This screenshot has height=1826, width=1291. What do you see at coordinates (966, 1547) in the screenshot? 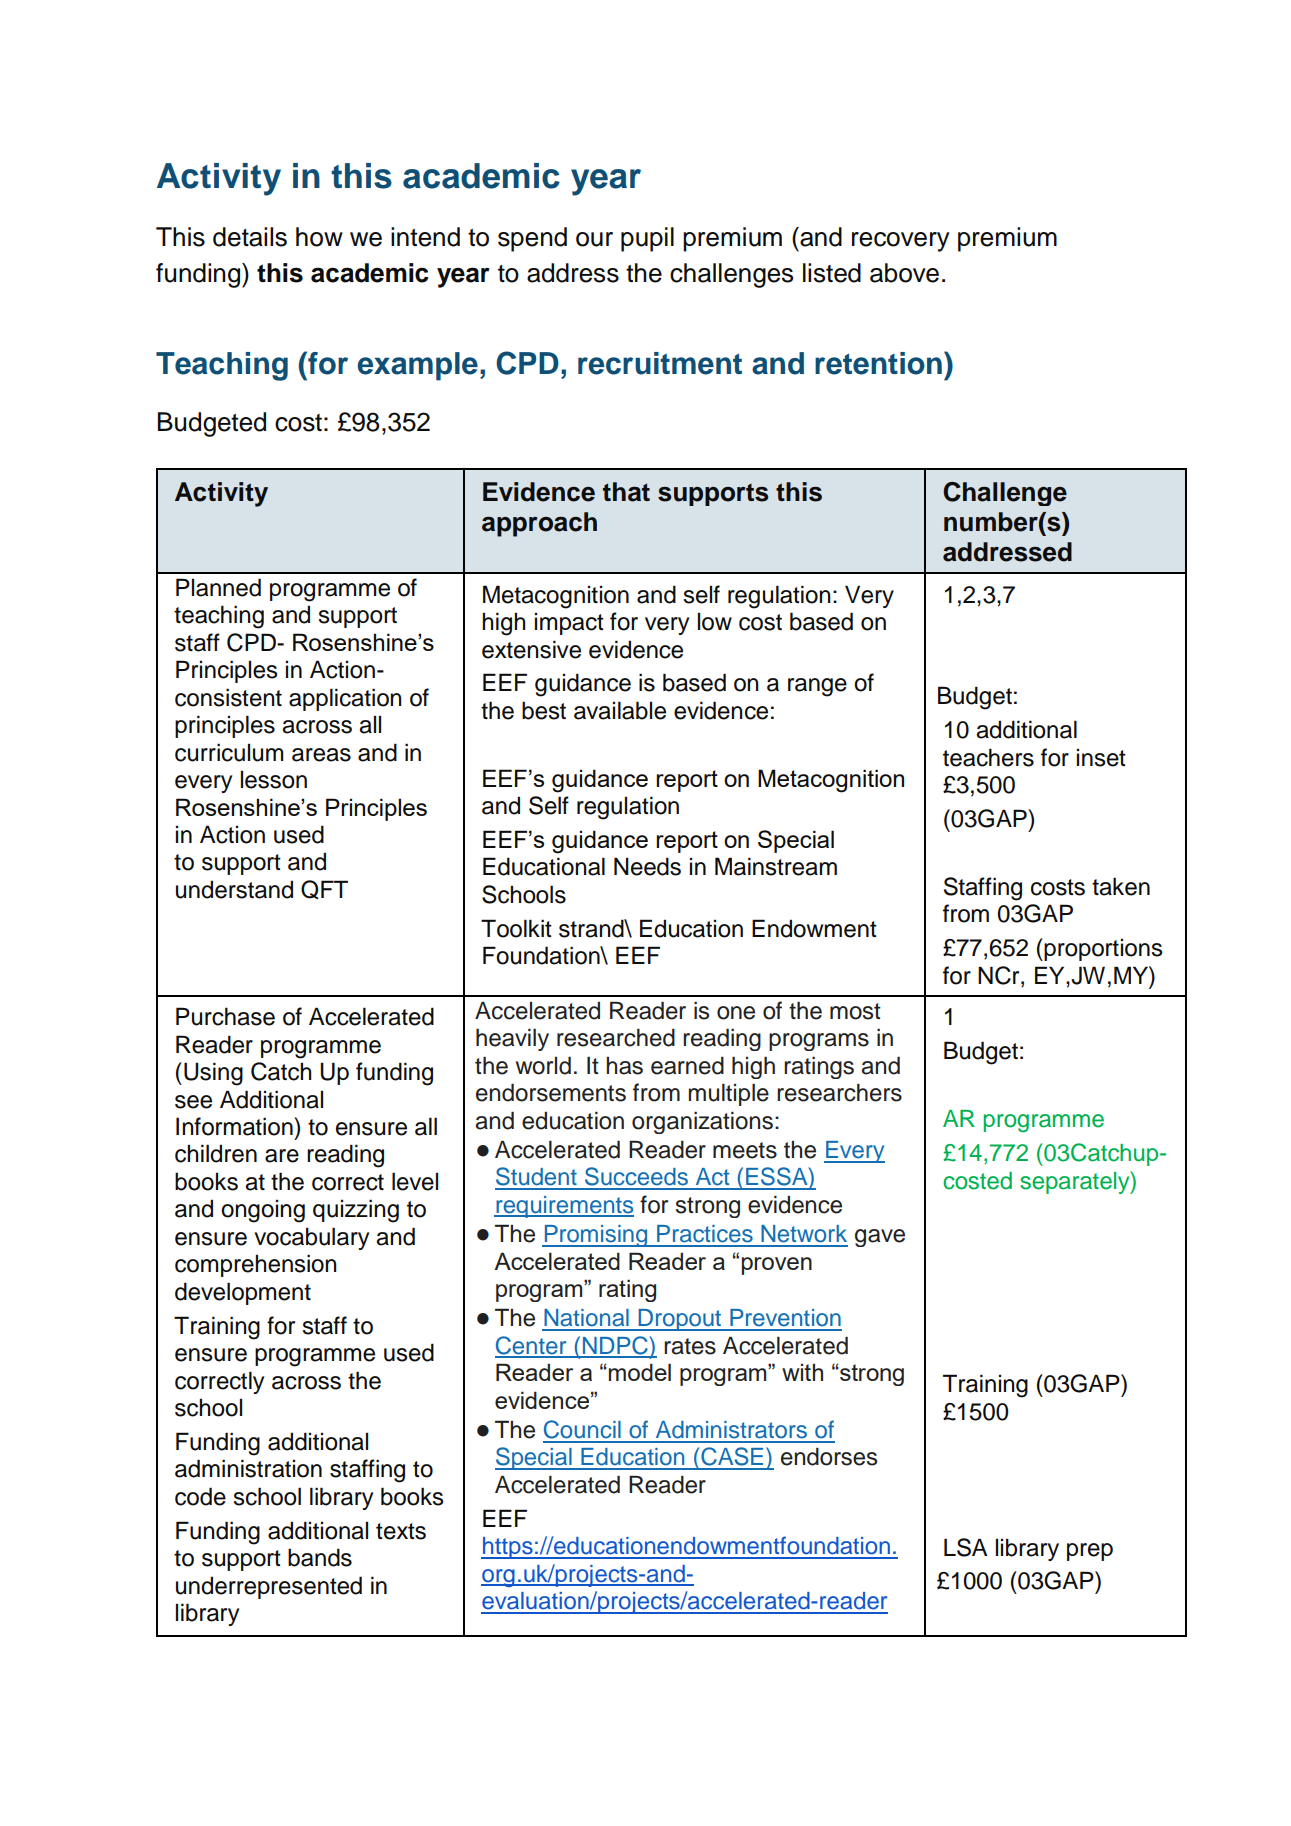
I see `LSA` at bounding box center [966, 1547].
